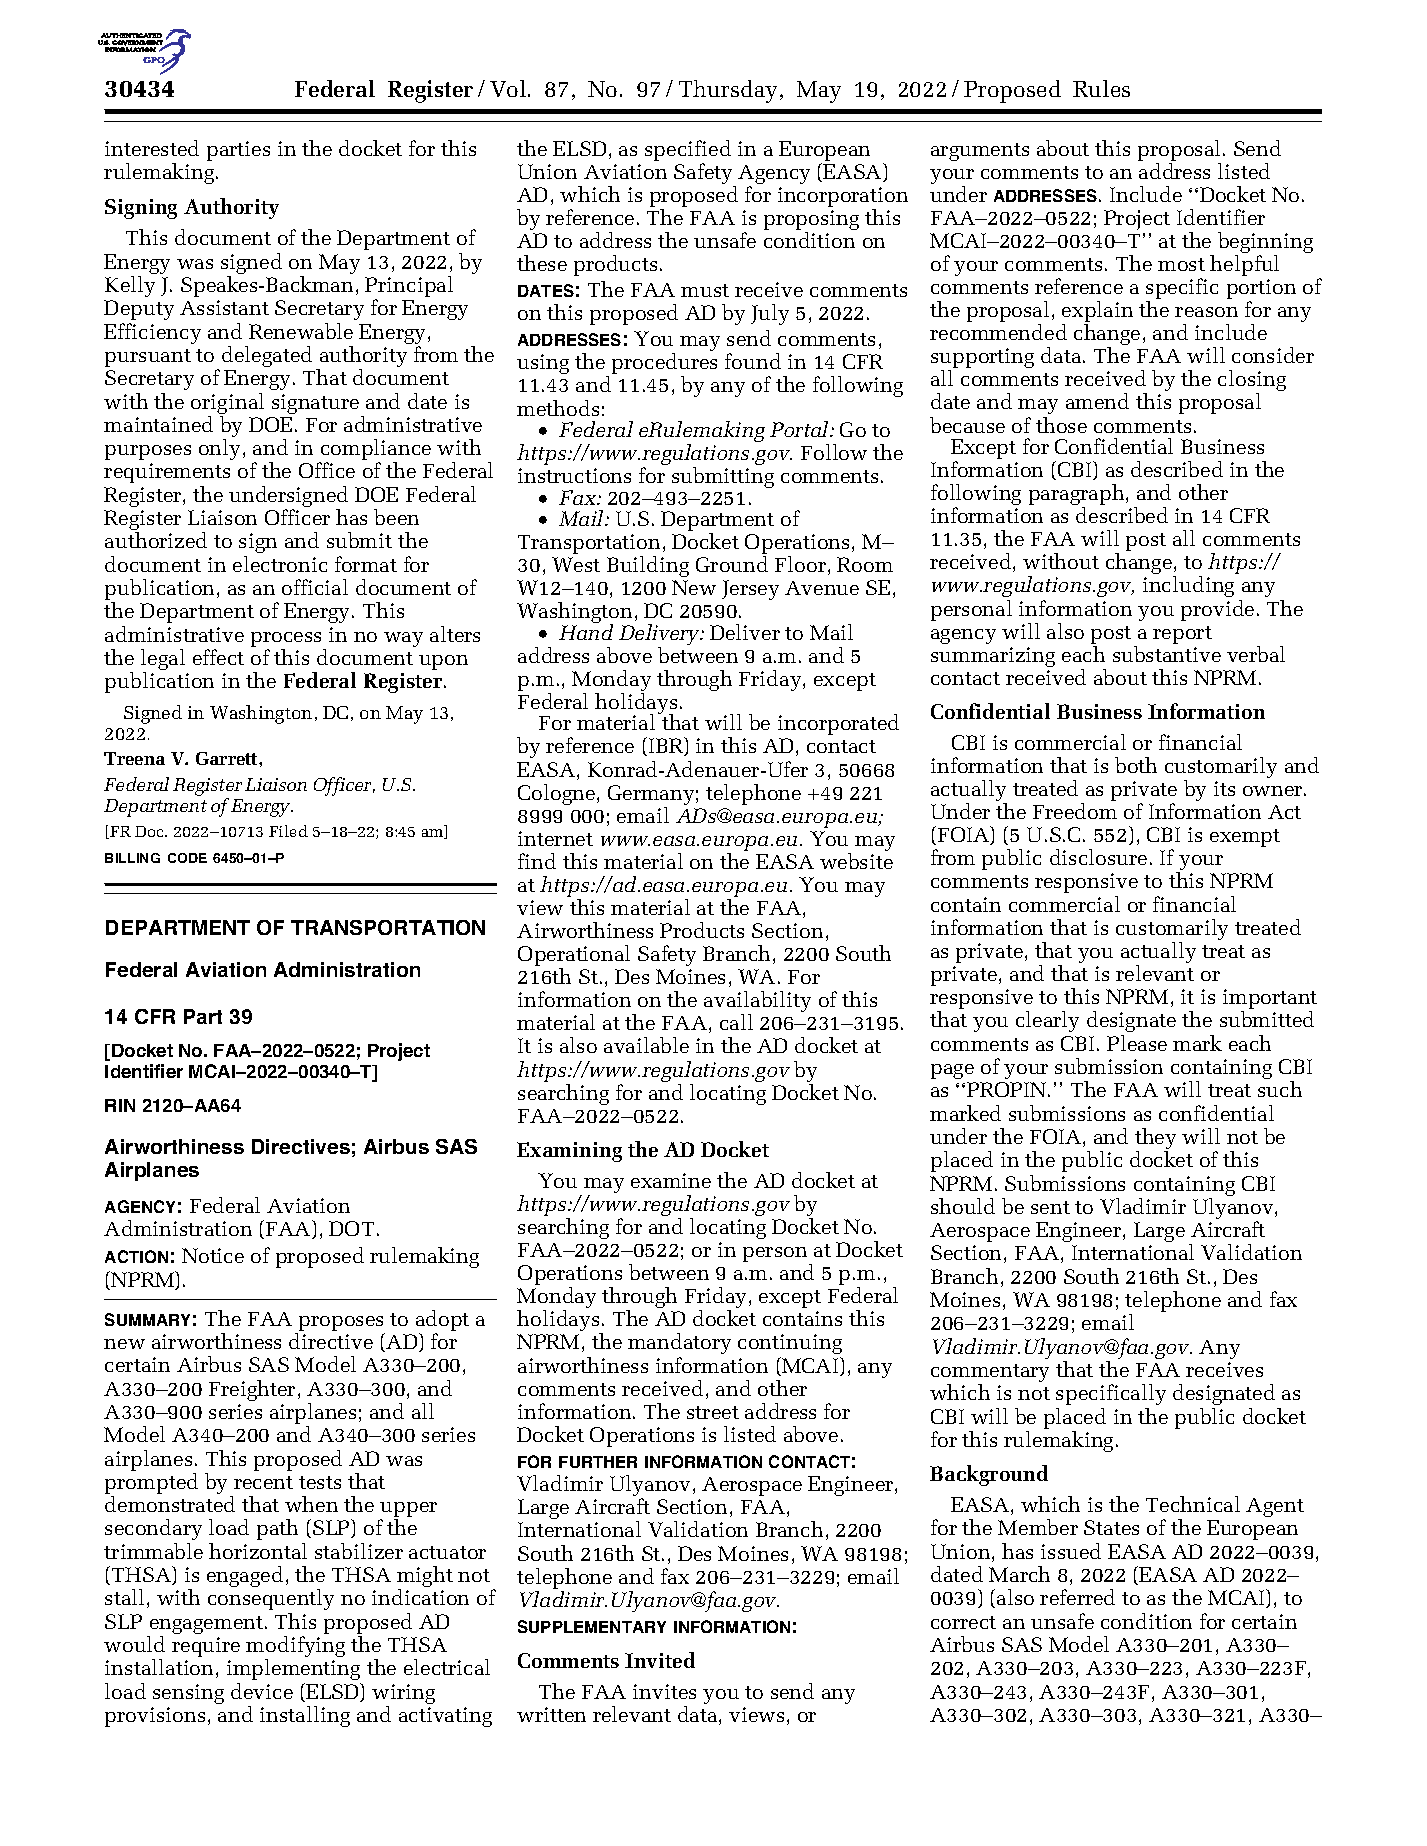 This screenshot has height=1846, width=1427. Describe the element at coordinates (152, 148) in the screenshot. I see `interested` at that location.
